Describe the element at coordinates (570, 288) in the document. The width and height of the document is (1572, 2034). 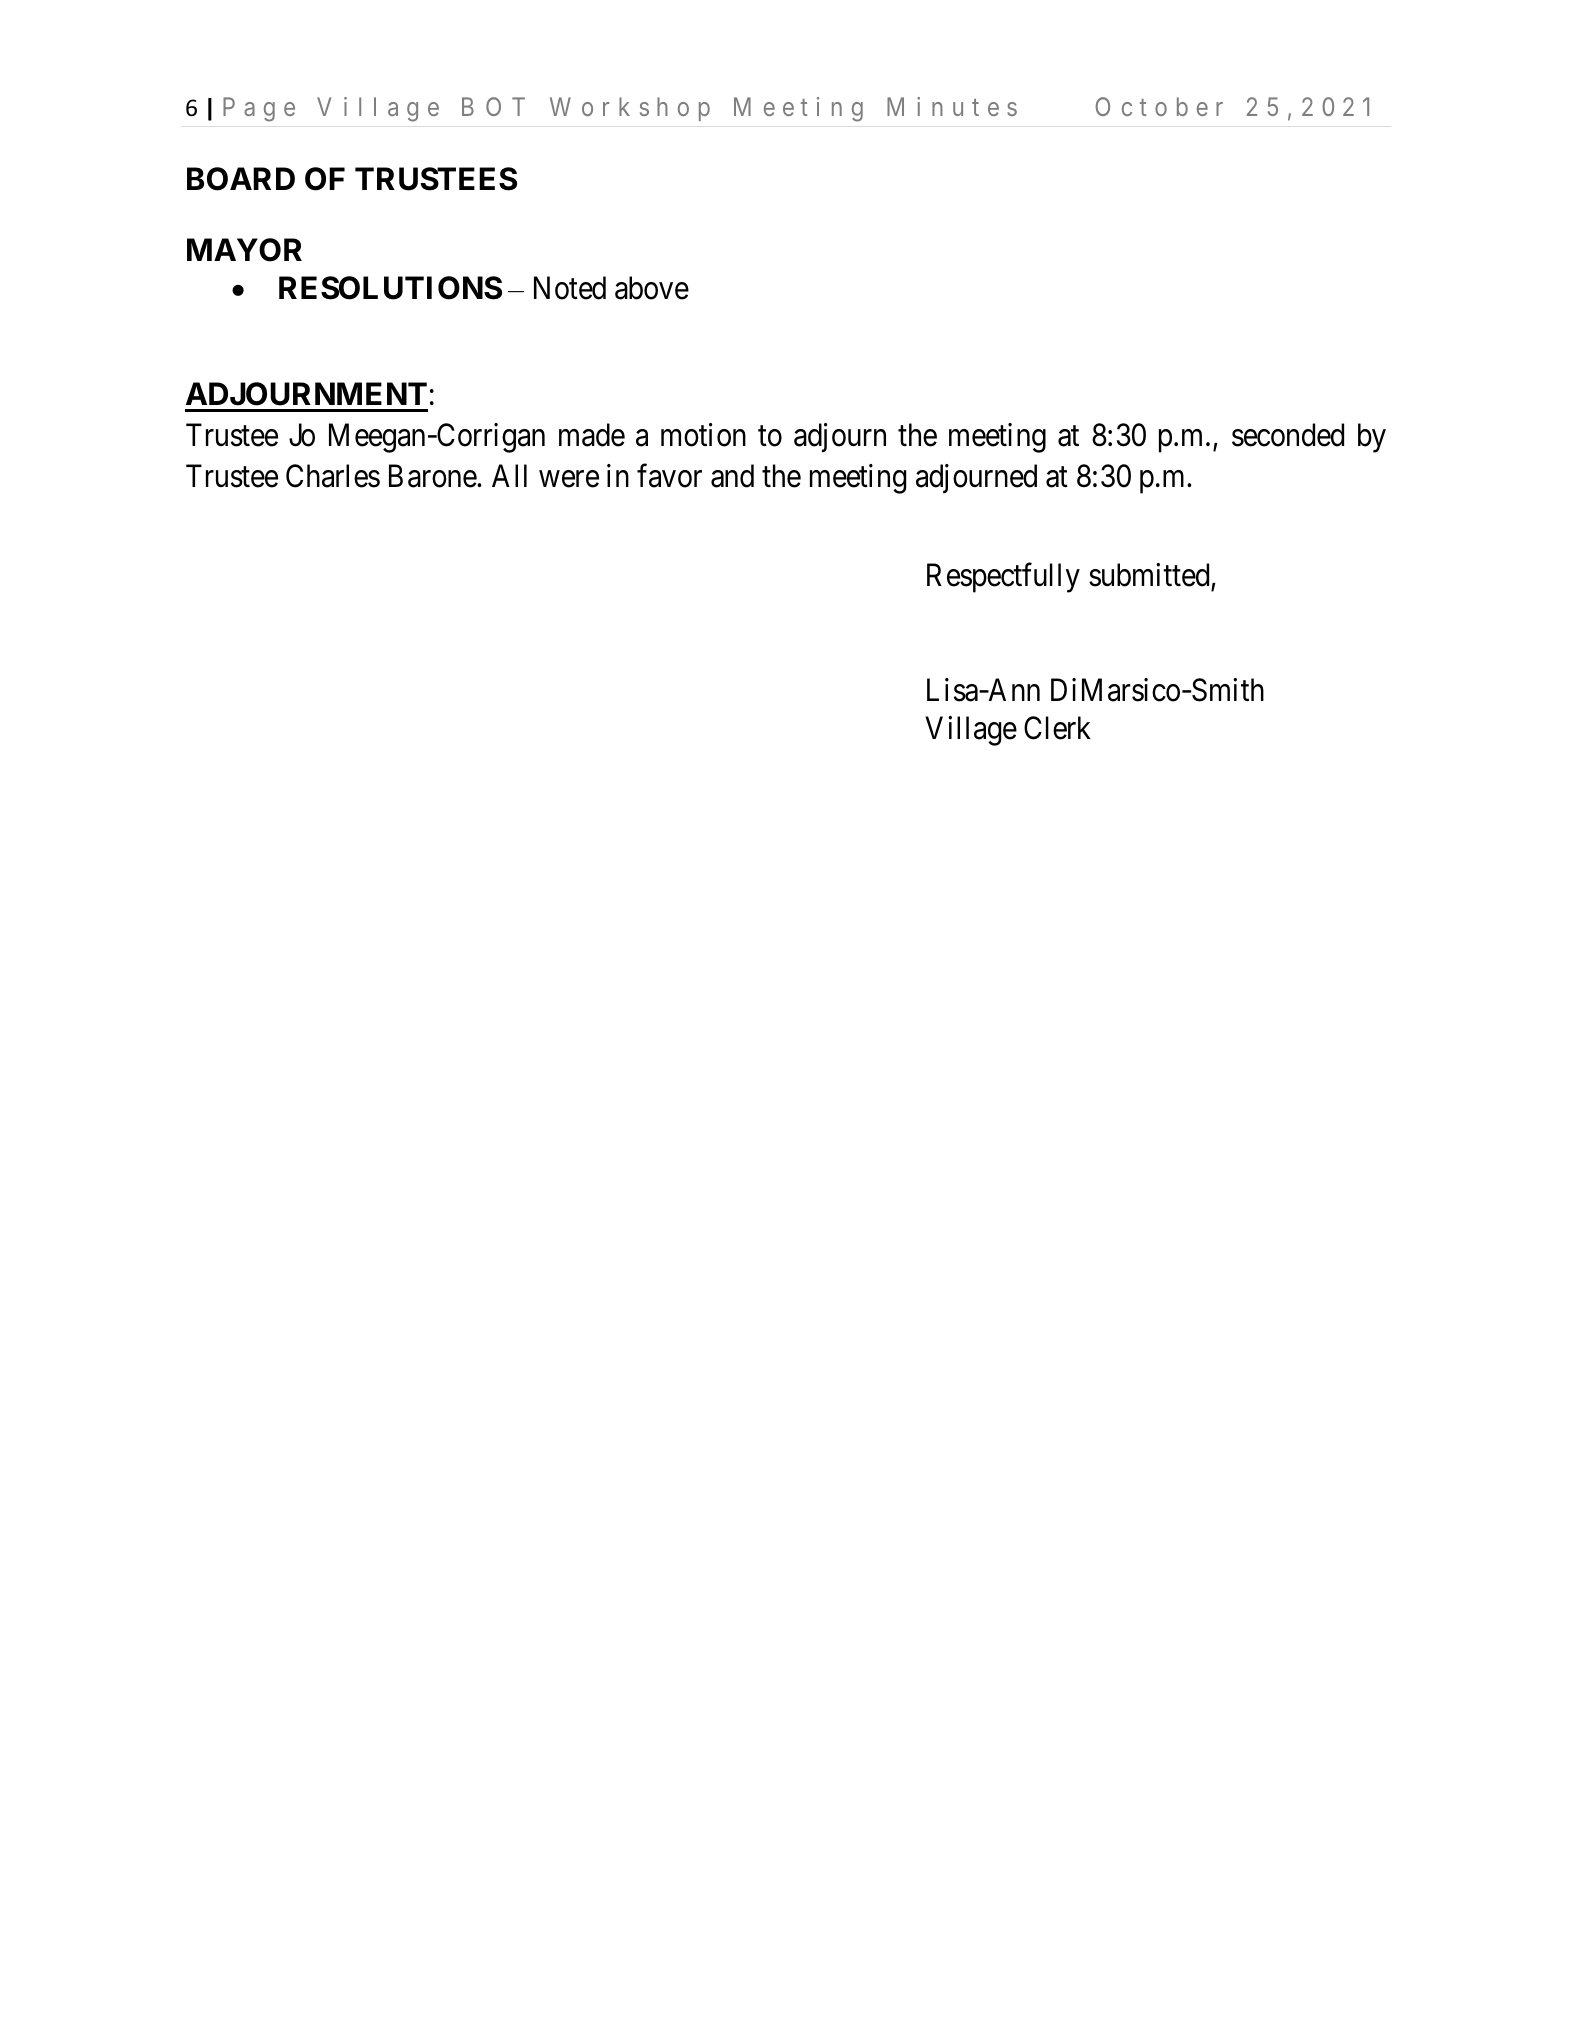
I see `Noted` at that location.
